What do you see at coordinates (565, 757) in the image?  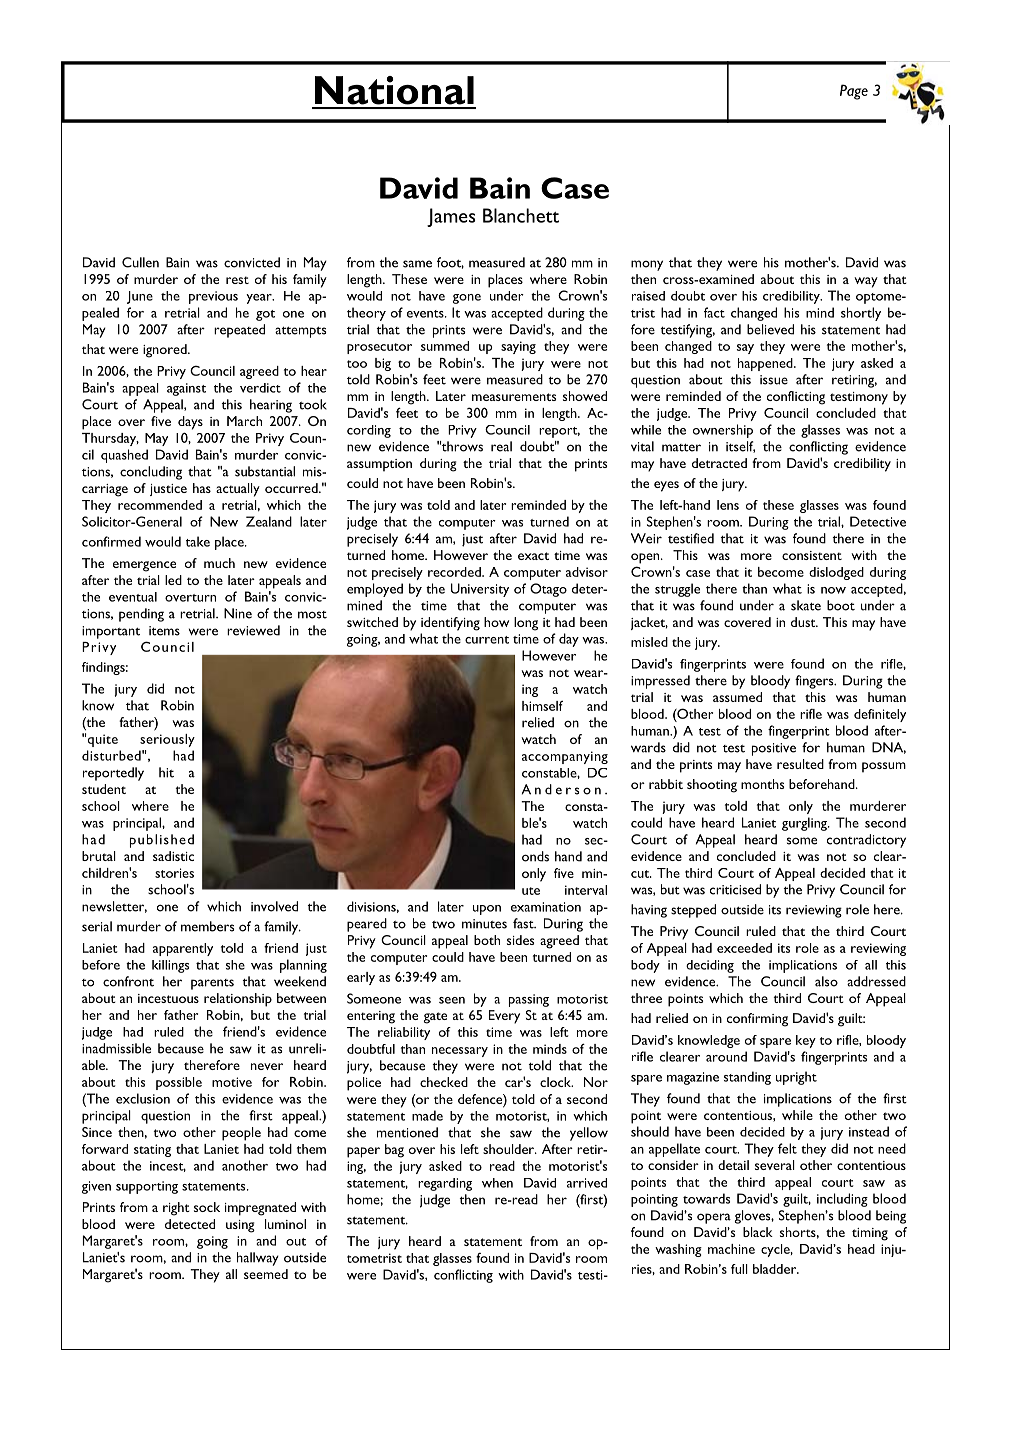 I see `accompanying` at bounding box center [565, 757].
